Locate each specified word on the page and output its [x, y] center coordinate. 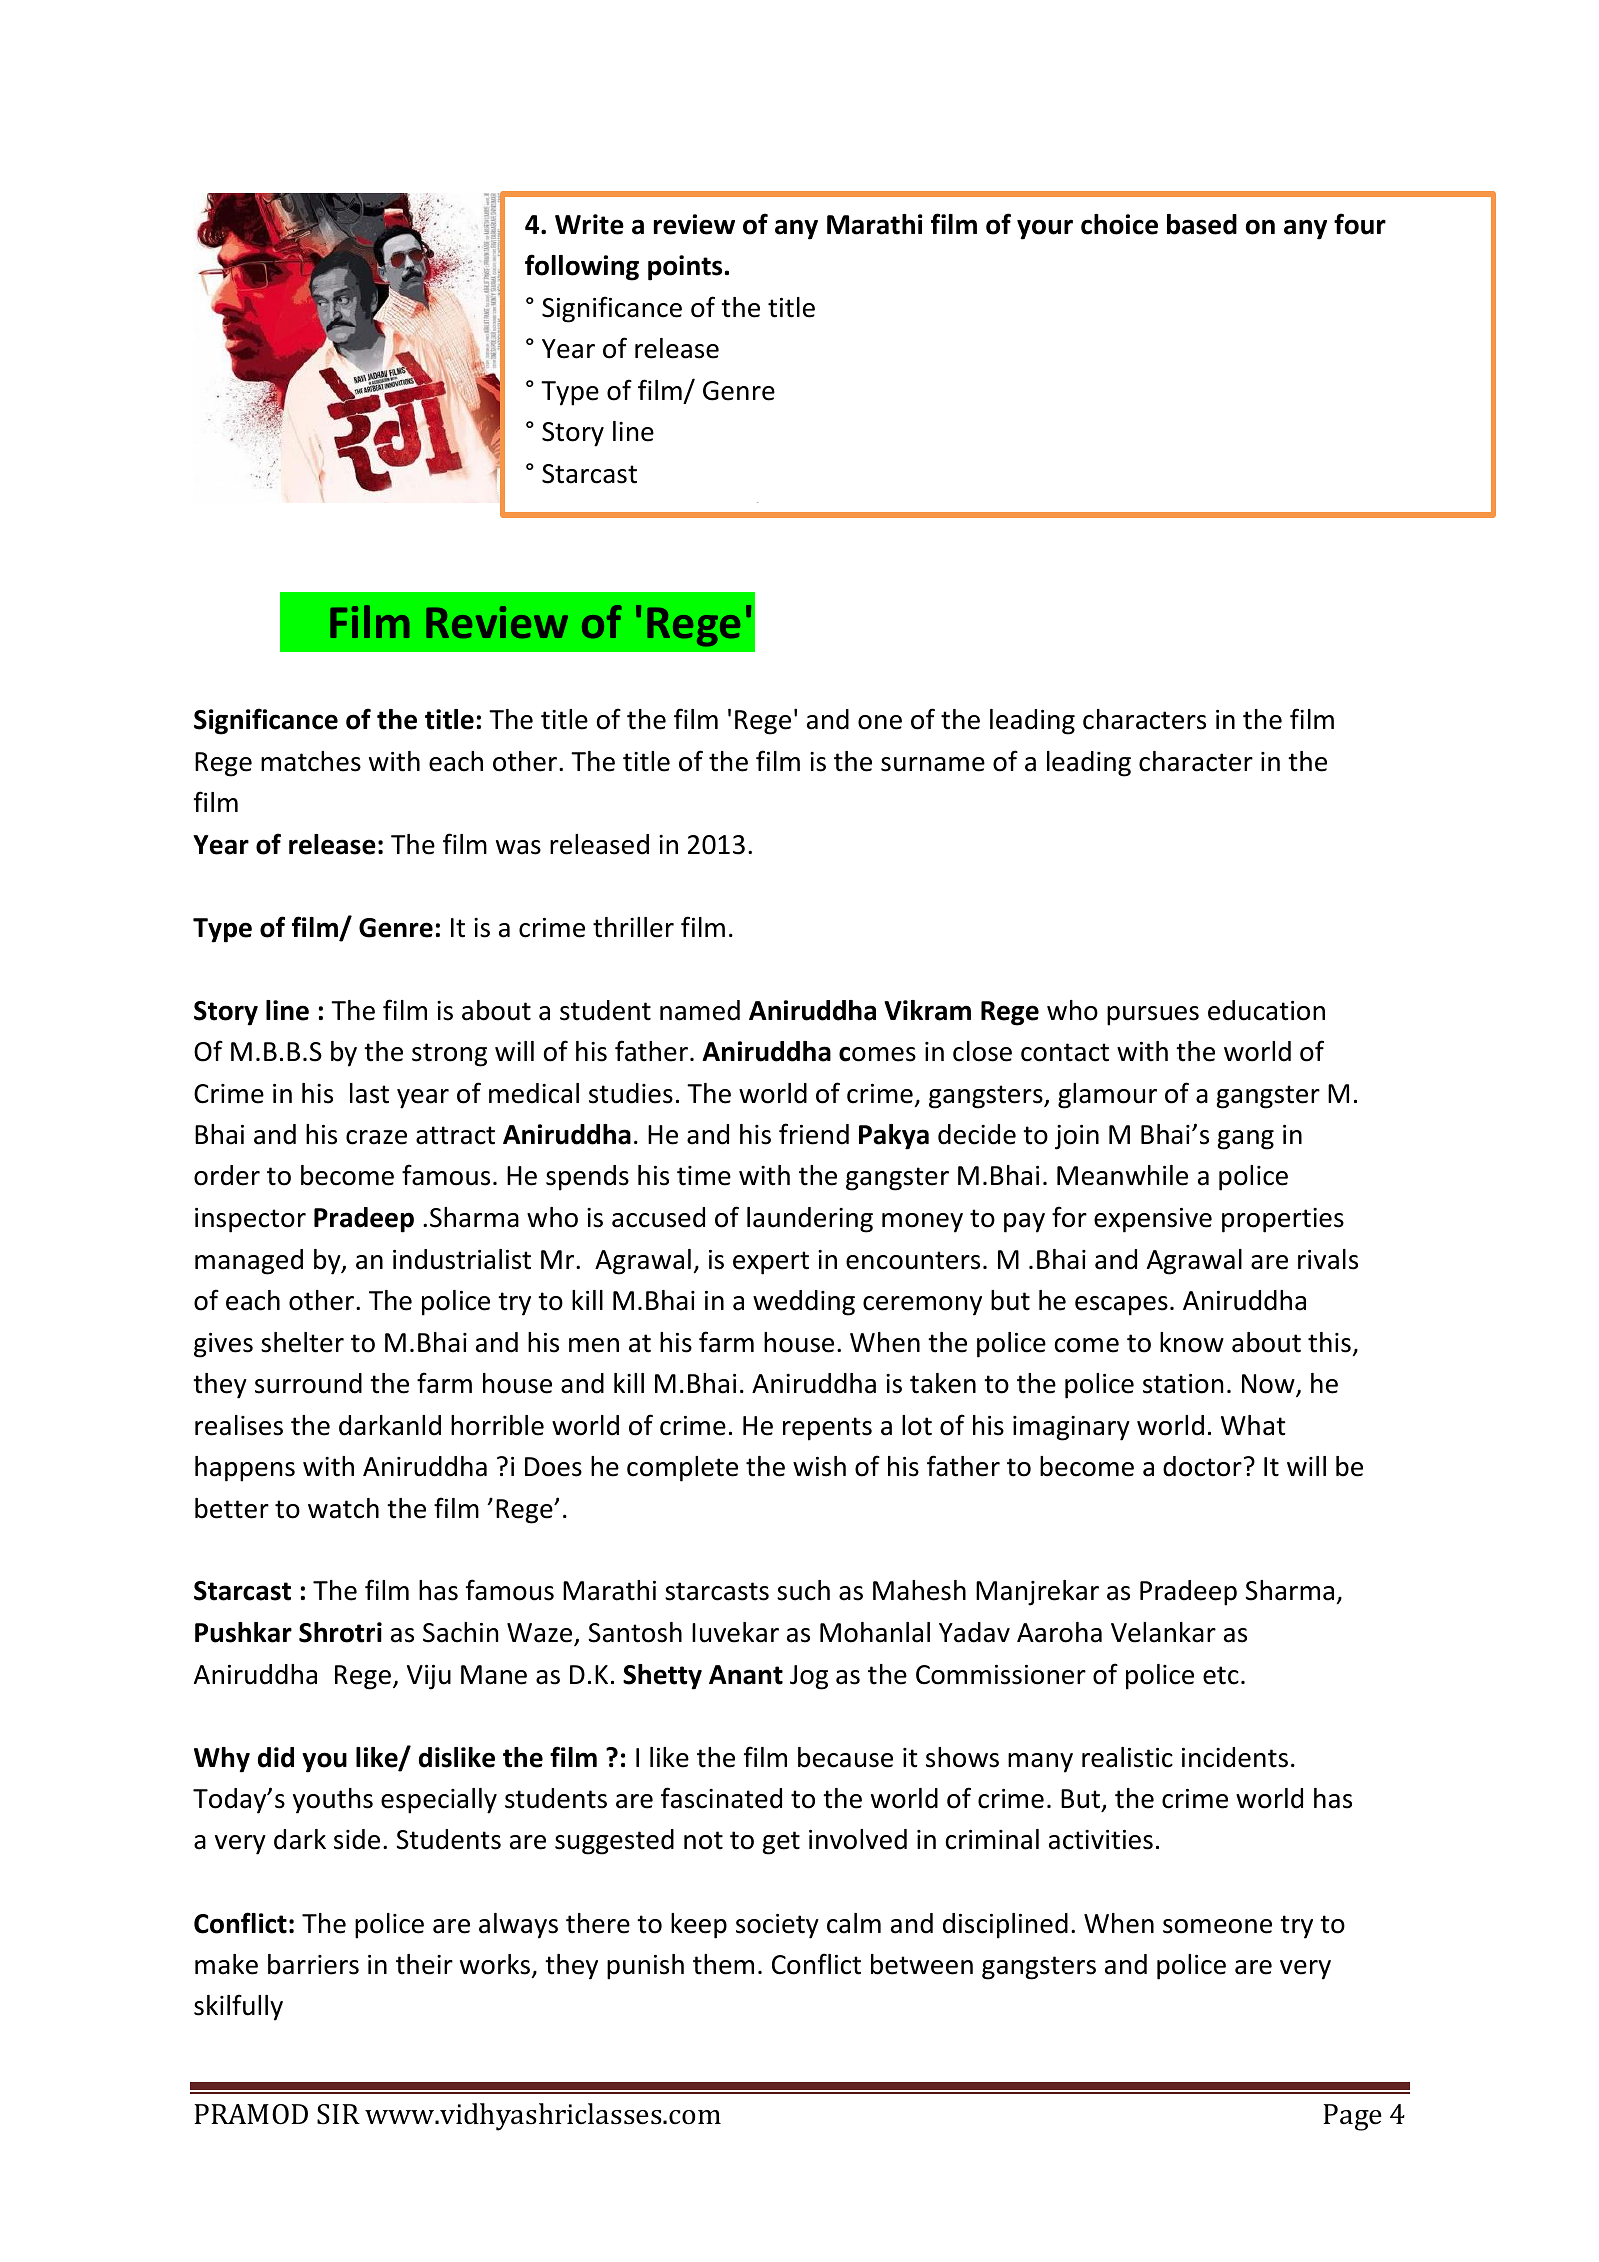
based [1202, 224]
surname [933, 764]
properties [1283, 1220]
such [803, 1590]
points [685, 268]
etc [1221, 1675]
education [1266, 1010]
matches [311, 761]
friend [814, 1134]
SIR [338, 2114]
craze [376, 1137]
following [582, 267]
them [723, 1964]
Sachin [460, 1632]
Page [1353, 2117]
